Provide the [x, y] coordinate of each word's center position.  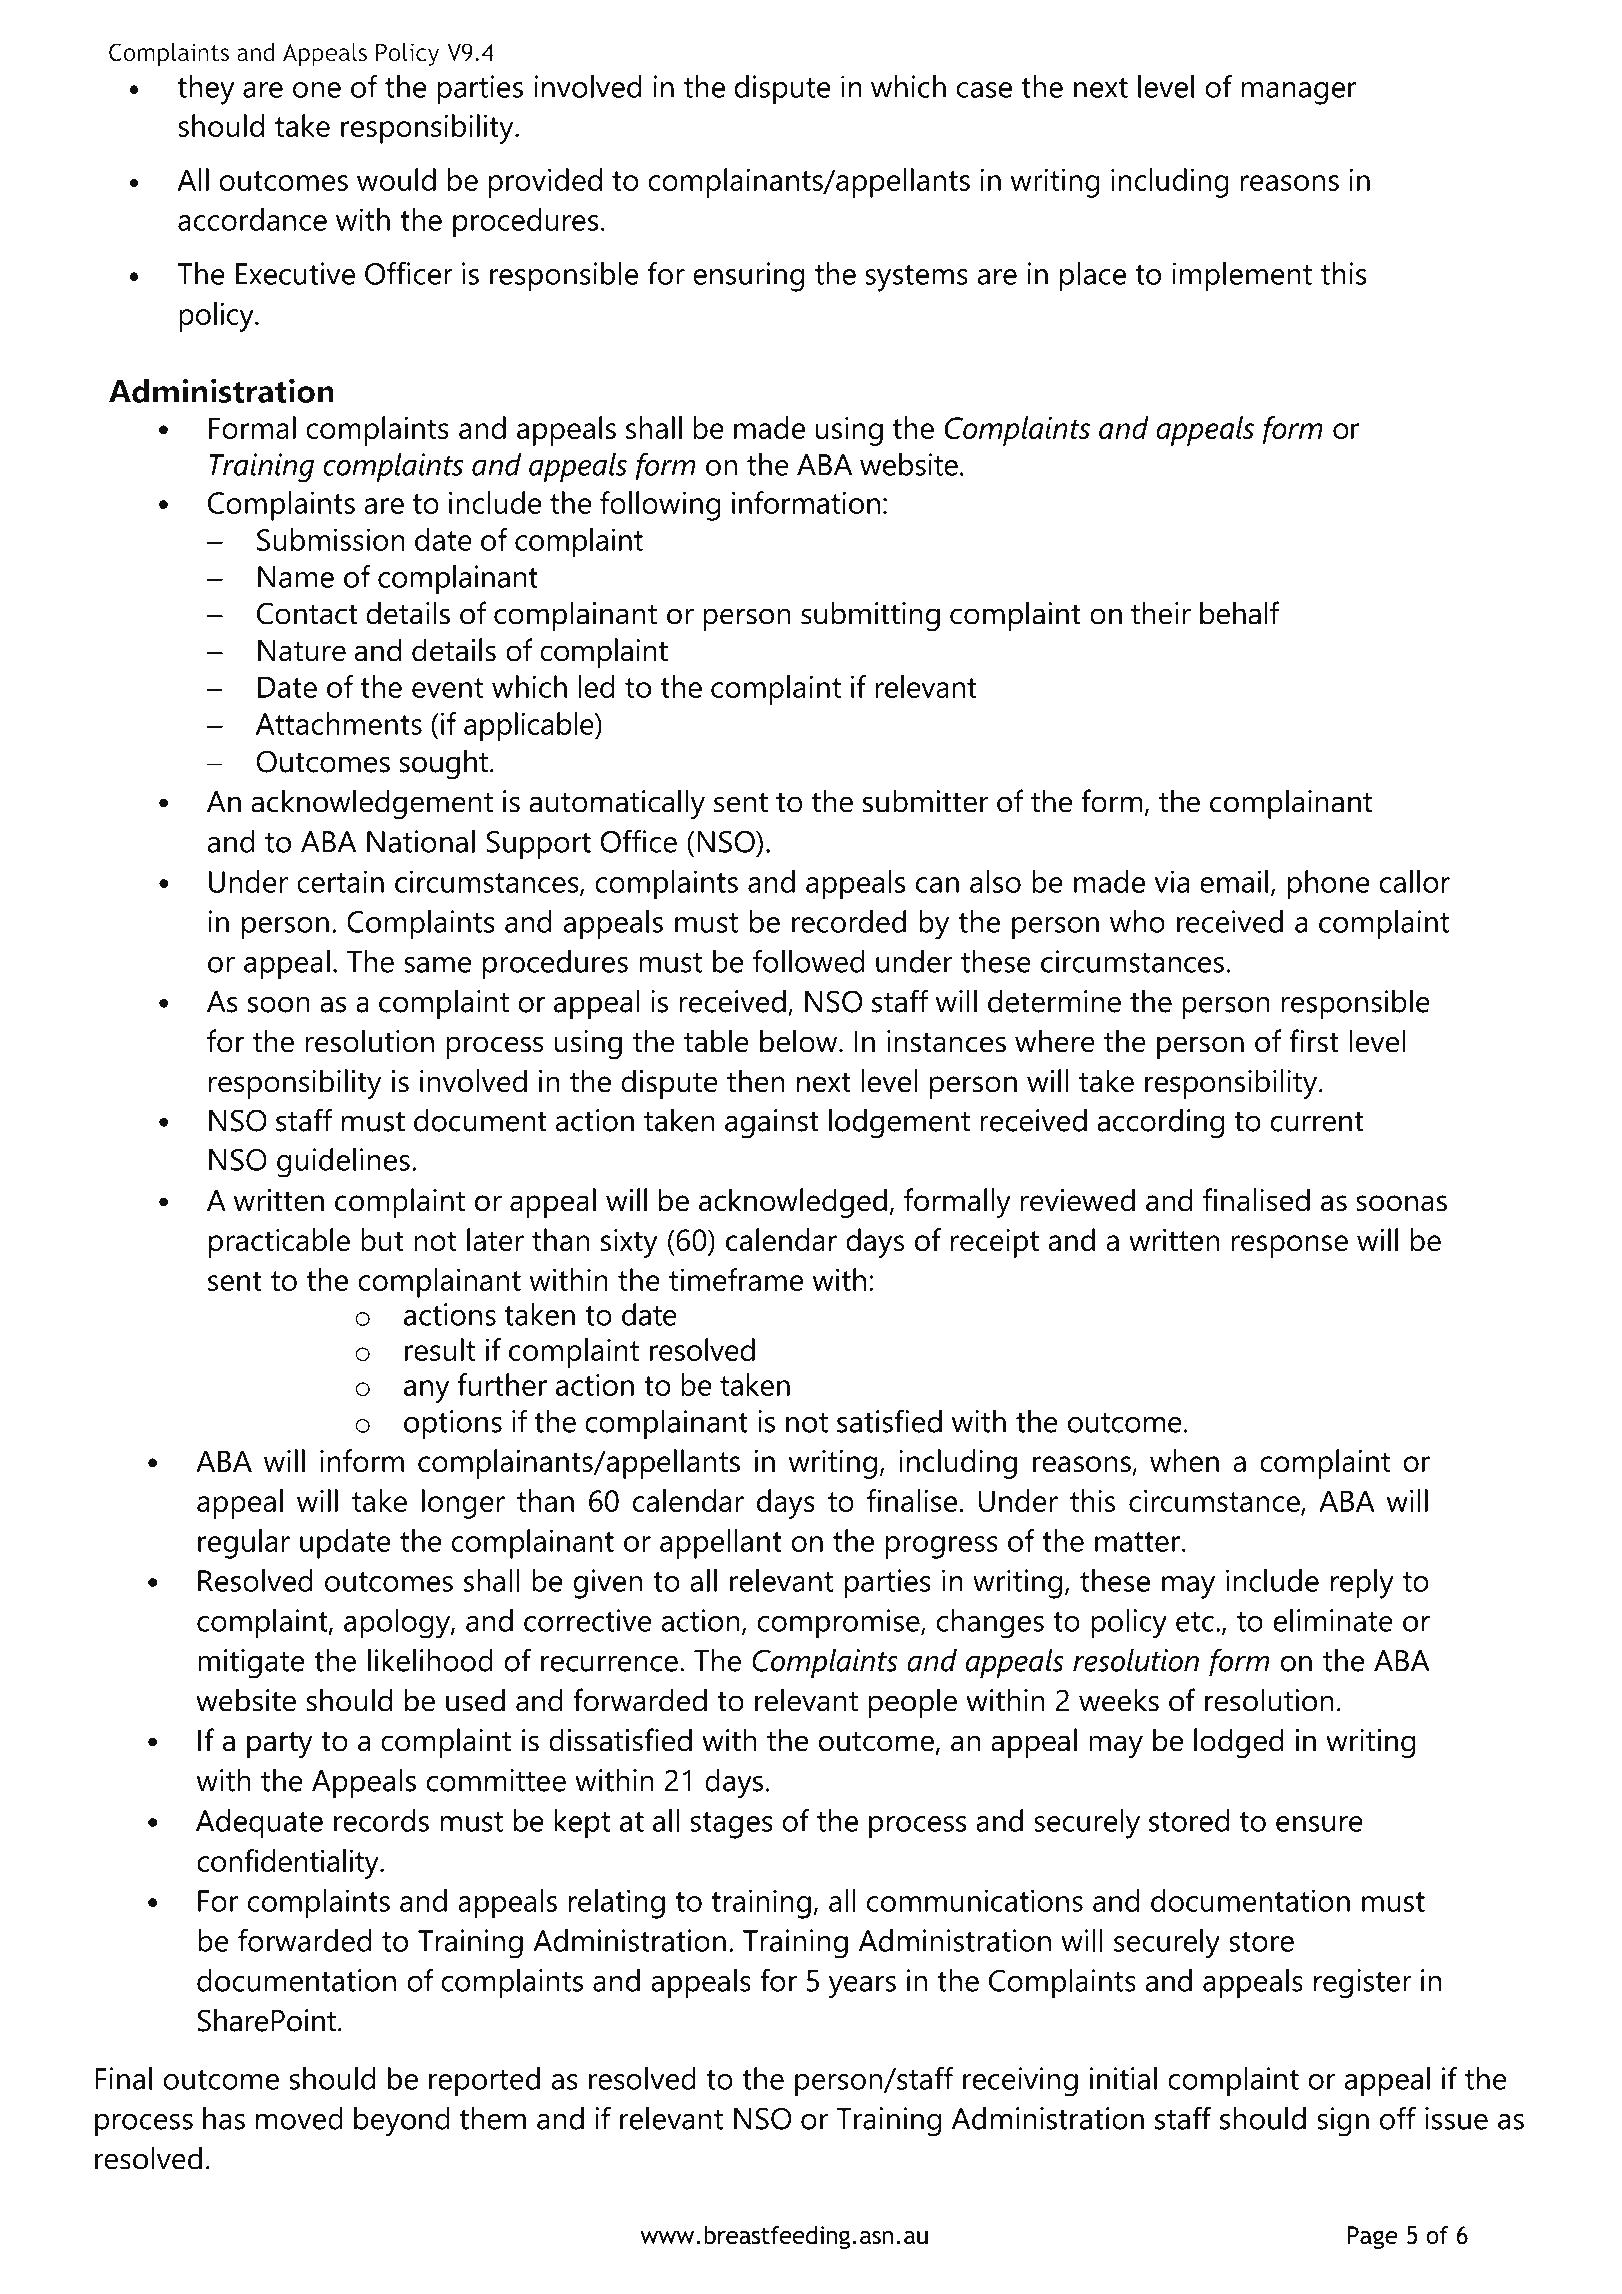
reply [1362, 1584]
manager [1298, 93]
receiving [1020, 2082]
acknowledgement [372, 804]
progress [942, 1547]
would [396, 179]
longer [463, 1504]
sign [1343, 2122]
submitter [925, 801]
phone [1329, 885]
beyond [402, 2122]
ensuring [749, 277]
